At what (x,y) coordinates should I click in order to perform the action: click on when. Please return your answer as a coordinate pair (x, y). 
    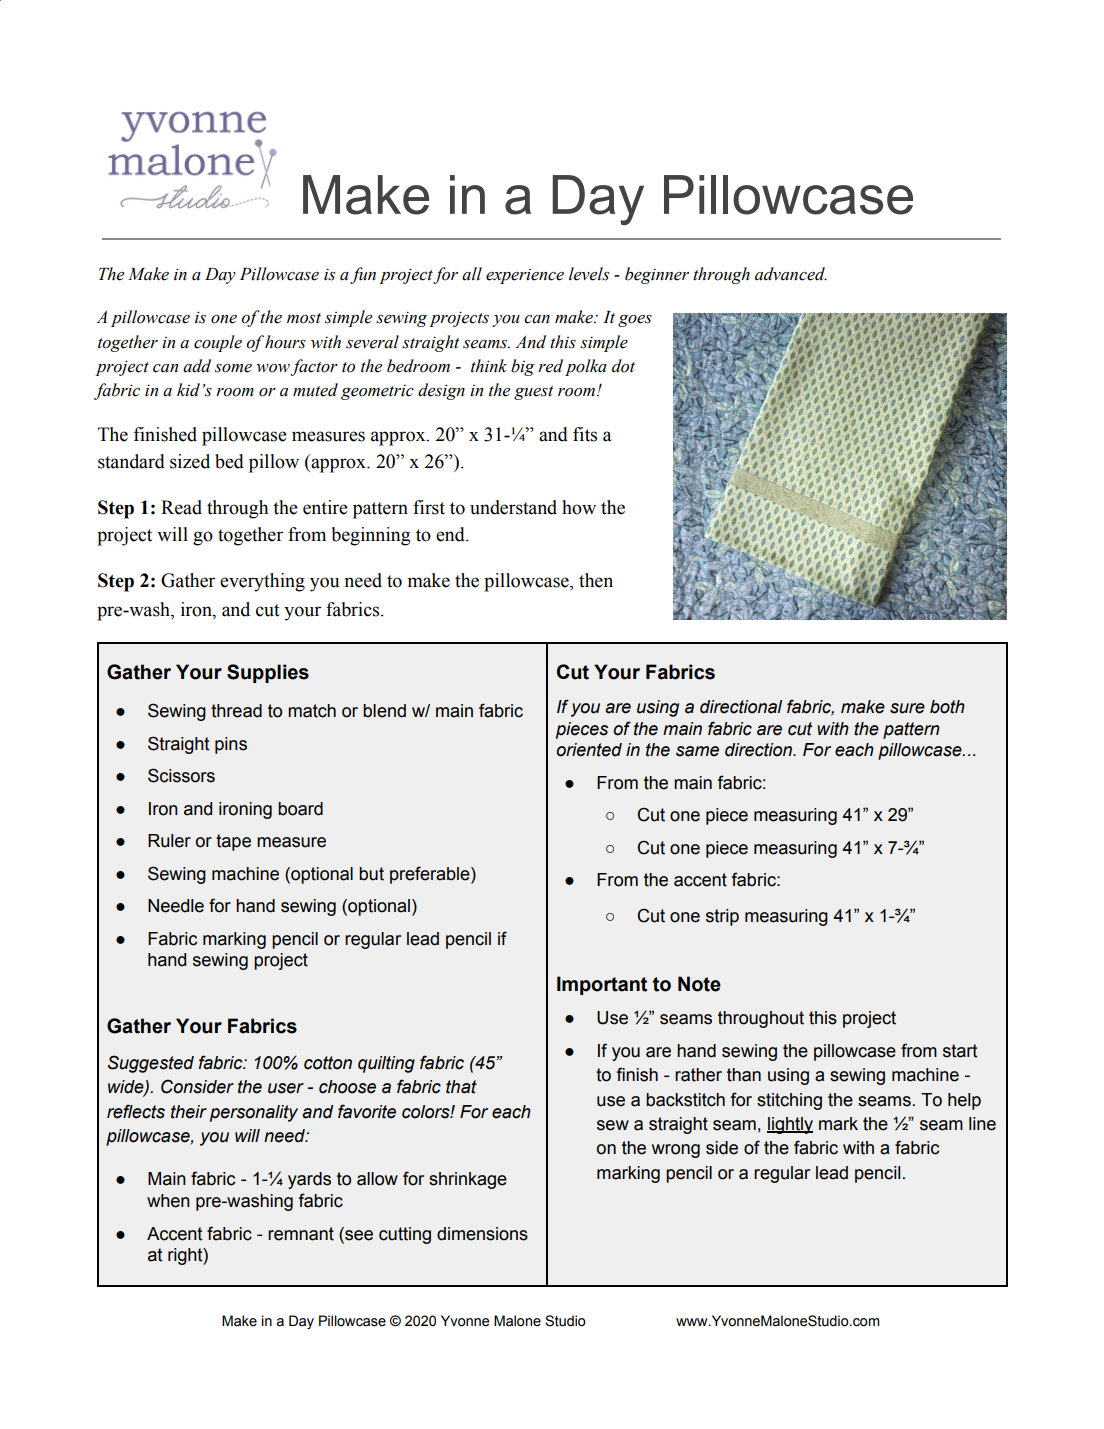
    Looking at the image, I should click on (168, 1201).
